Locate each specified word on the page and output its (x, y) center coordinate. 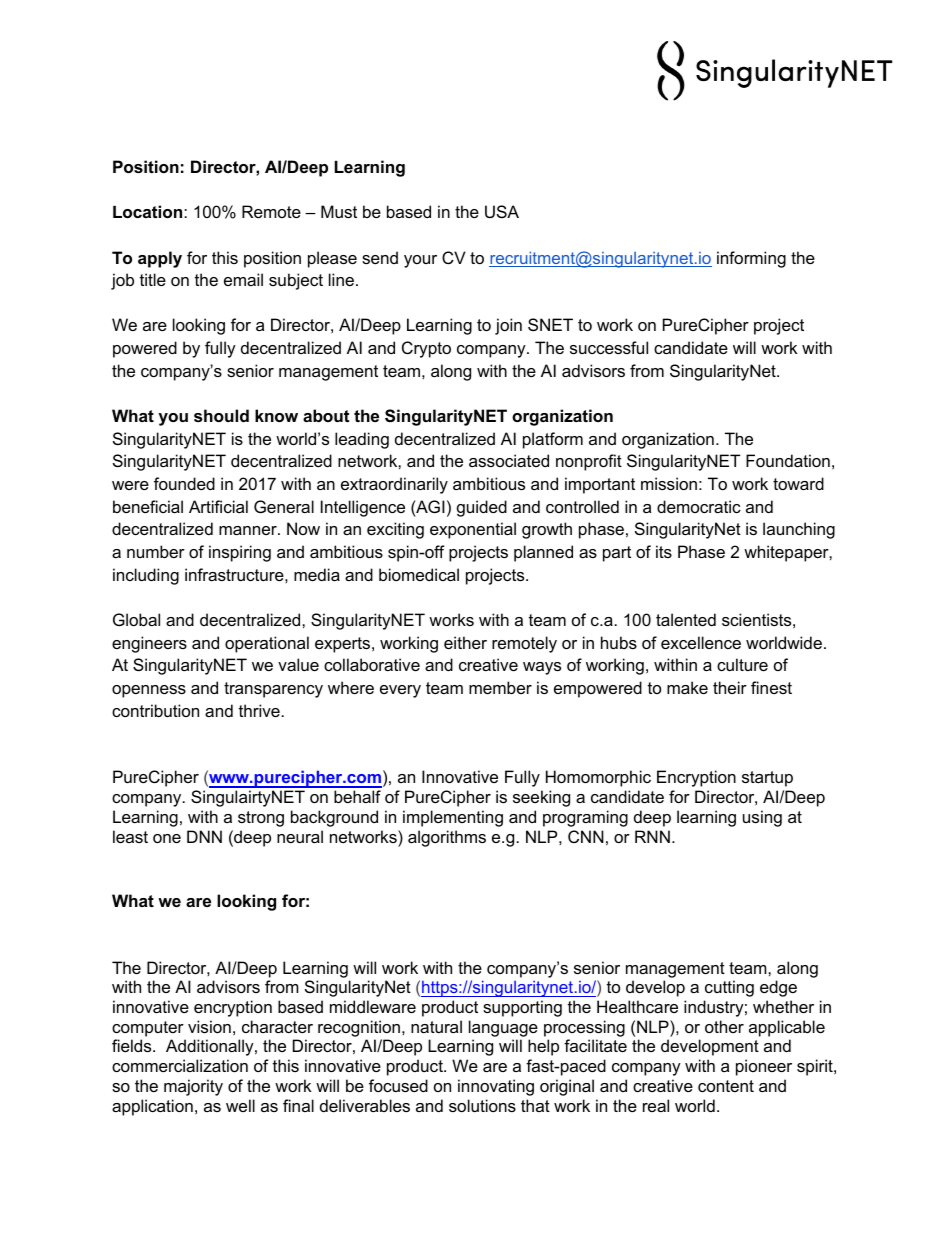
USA (502, 211)
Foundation (788, 460)
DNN (204, 836)
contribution (155, 710)
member (500, 687)
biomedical (419, 574)
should (221, 415)
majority (193, 1087)
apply (160, 259)
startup (767, 779)
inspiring (240, 553)
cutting (729, 988)
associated (509, 460)
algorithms (447, 838)
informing (751, 259)
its (664, 551)
